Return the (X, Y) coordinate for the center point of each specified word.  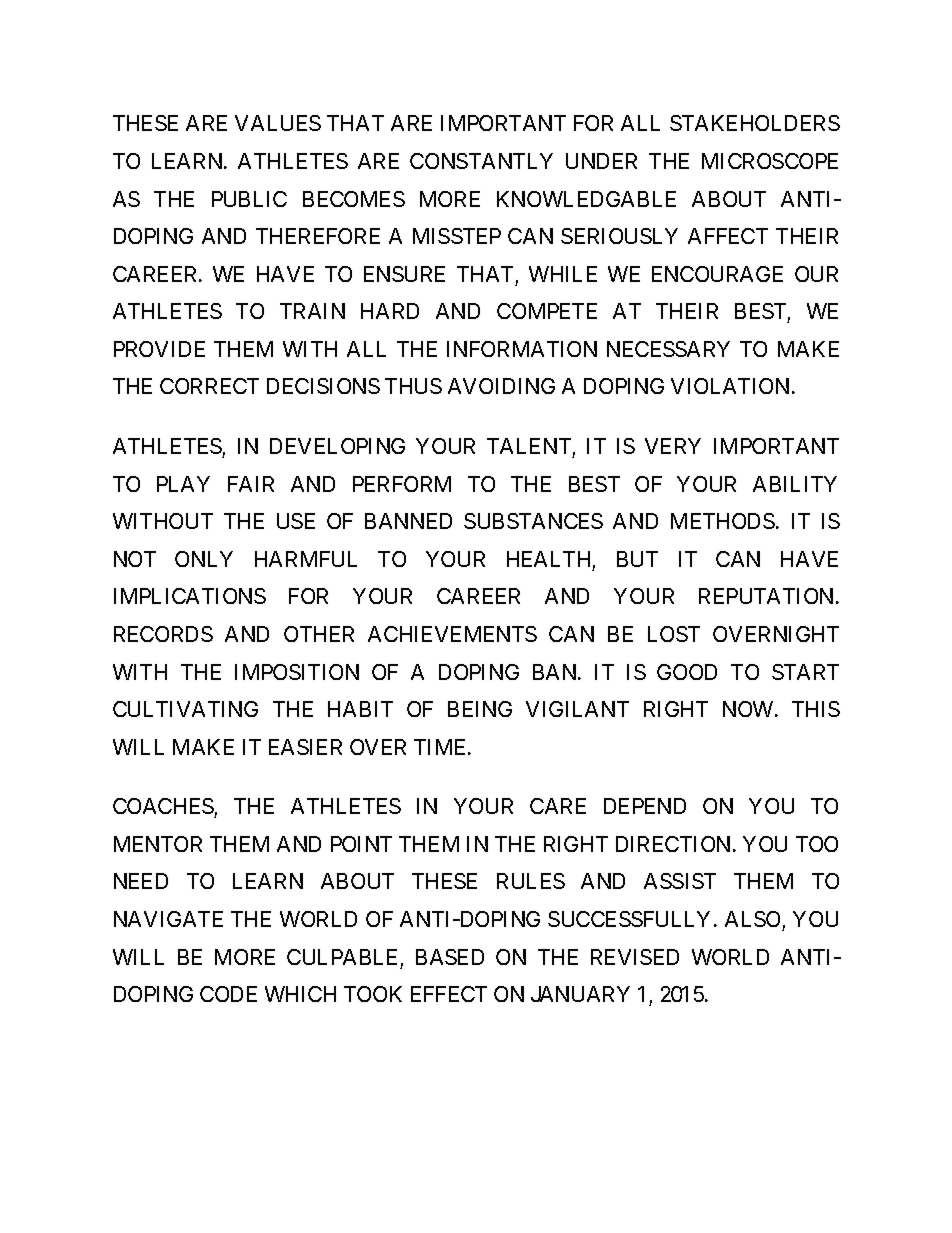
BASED (450, 957)
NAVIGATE (168, 919)
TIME (441, 747)
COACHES (163, 806)
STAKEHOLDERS (755, 123)
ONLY (204, 559)
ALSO (752, 919)
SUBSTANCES (533, 521)
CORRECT (209, 386)
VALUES (278, 123)
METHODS (723, 521)
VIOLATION (730, 386)
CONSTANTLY (481, 161)
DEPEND (645, 806)
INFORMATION (522, 349)
